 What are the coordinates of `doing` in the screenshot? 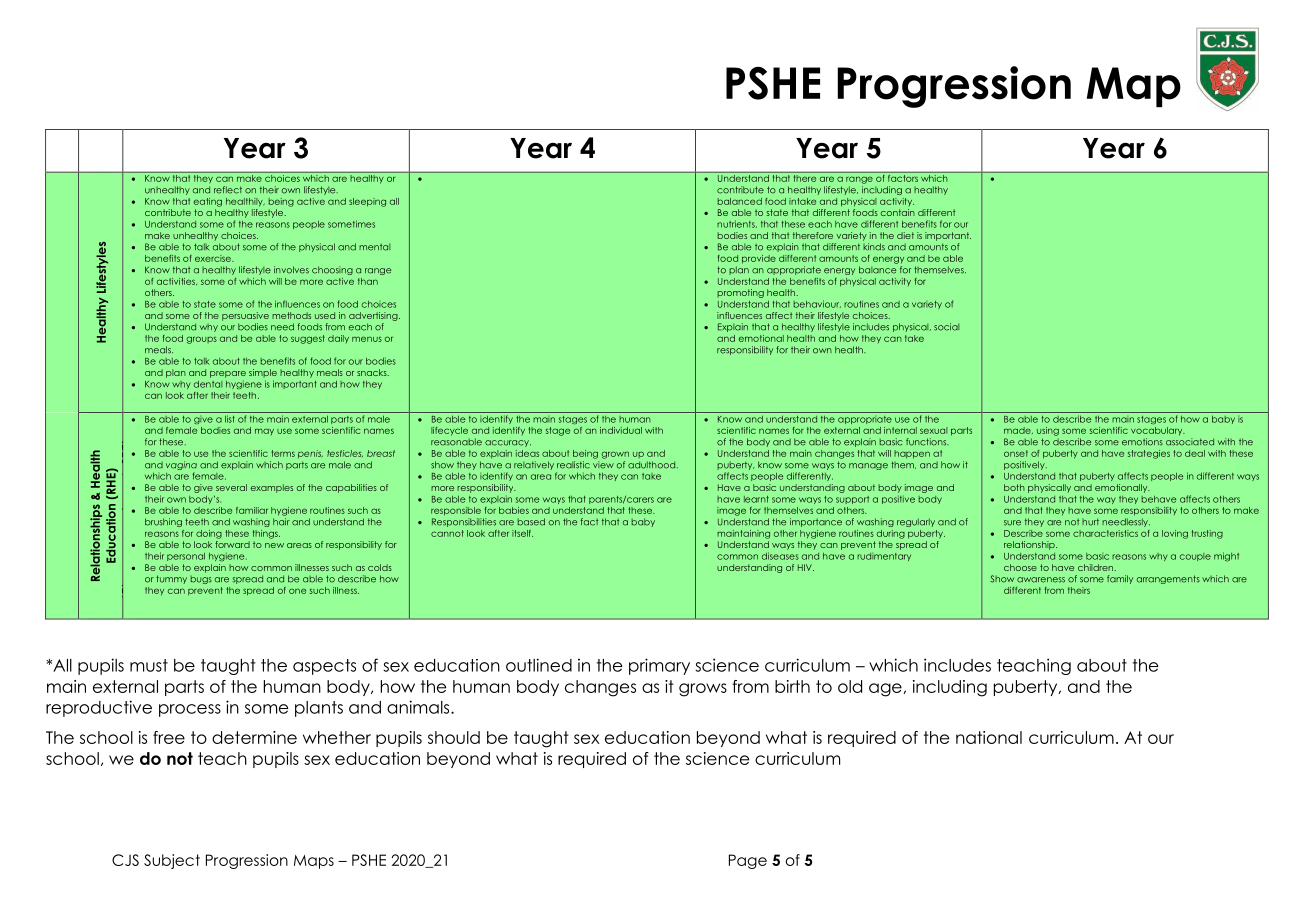 It's located at (209, 534).
